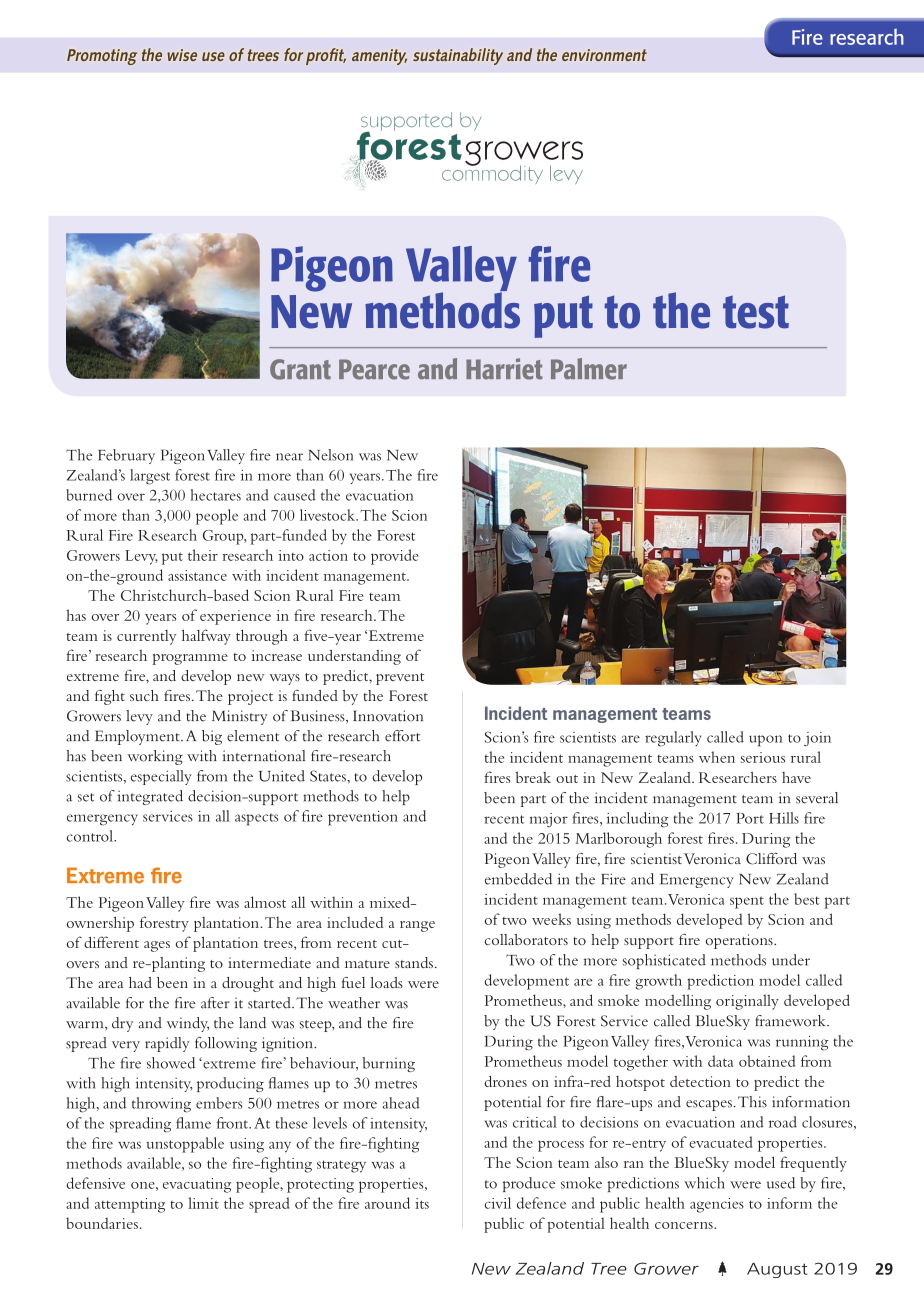  What do you see at coordinates (203, 1203) in the screenshot?
I see `limit` at bounding box center [203, 1203].
